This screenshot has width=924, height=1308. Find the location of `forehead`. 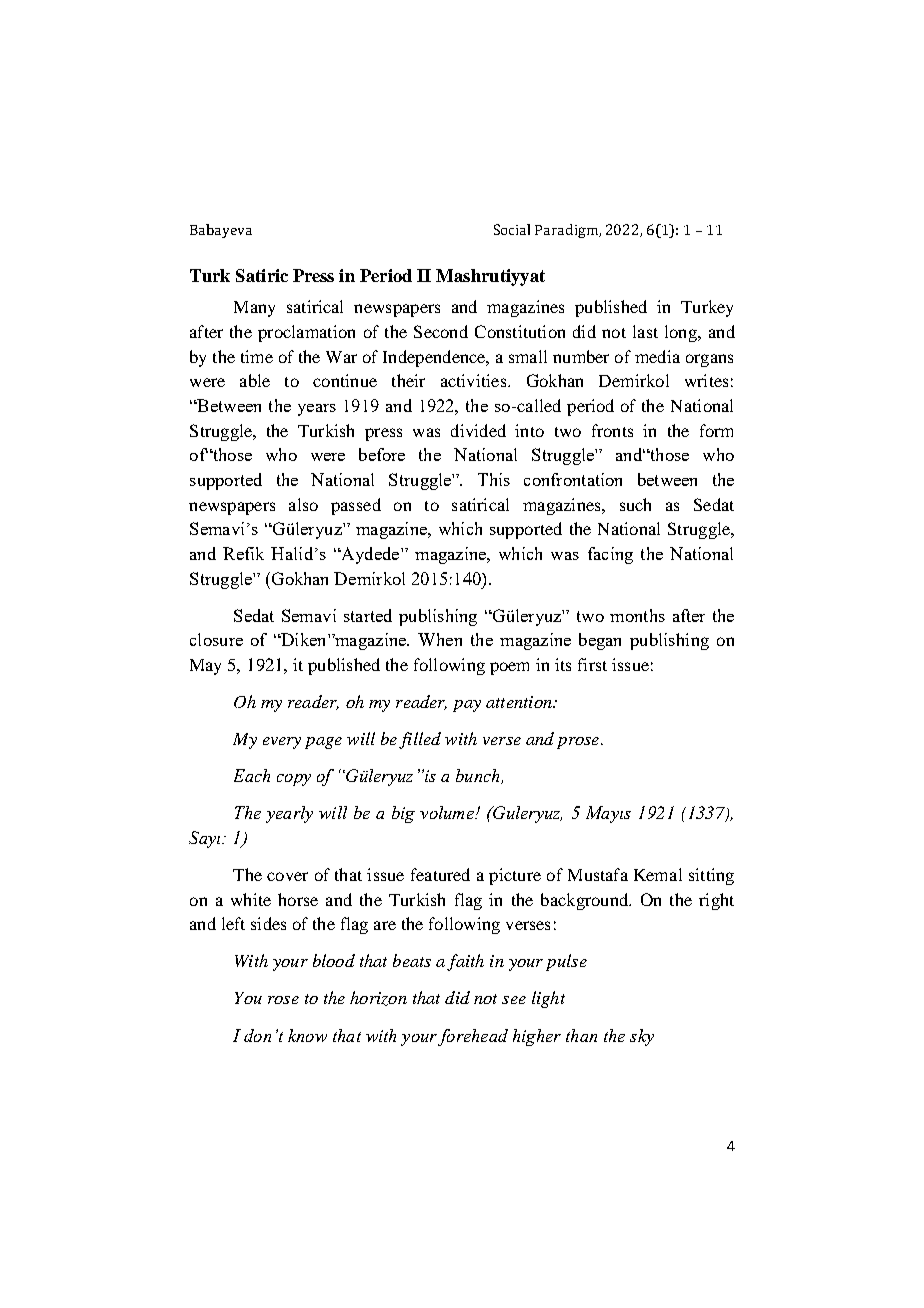

forehead is located at coordinates (473, 1037).
